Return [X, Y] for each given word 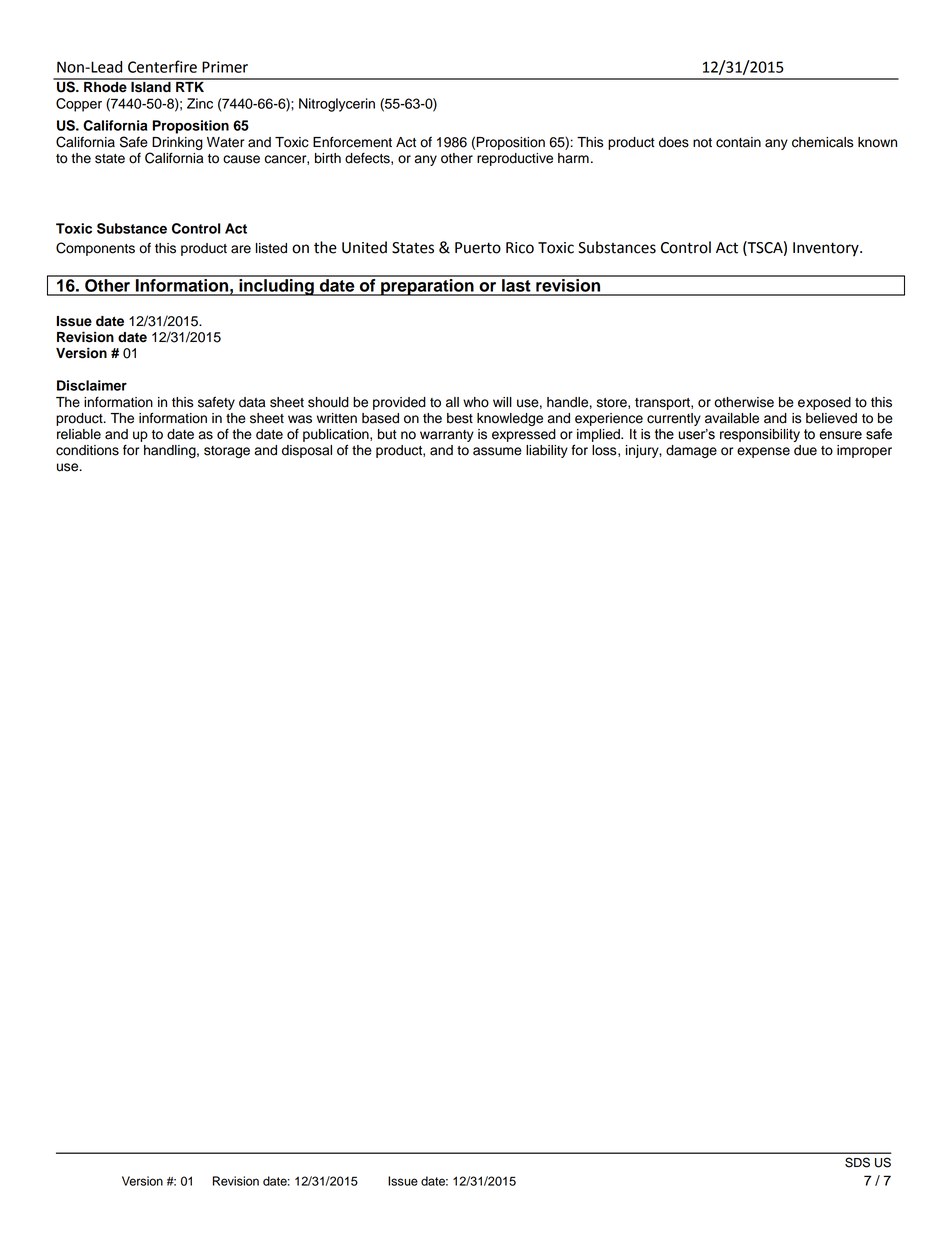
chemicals [822, 142]
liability [547, 451]
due [805, 450]
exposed [824, 403]
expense [763, 452]
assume [497, 451]
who [476, 402]
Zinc [200, 103]
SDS [857, 1162]
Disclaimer [92, 385]
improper [864, 451]
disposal [307, 451]
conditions [87, 450]
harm [573, 158]
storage [227, 452]
